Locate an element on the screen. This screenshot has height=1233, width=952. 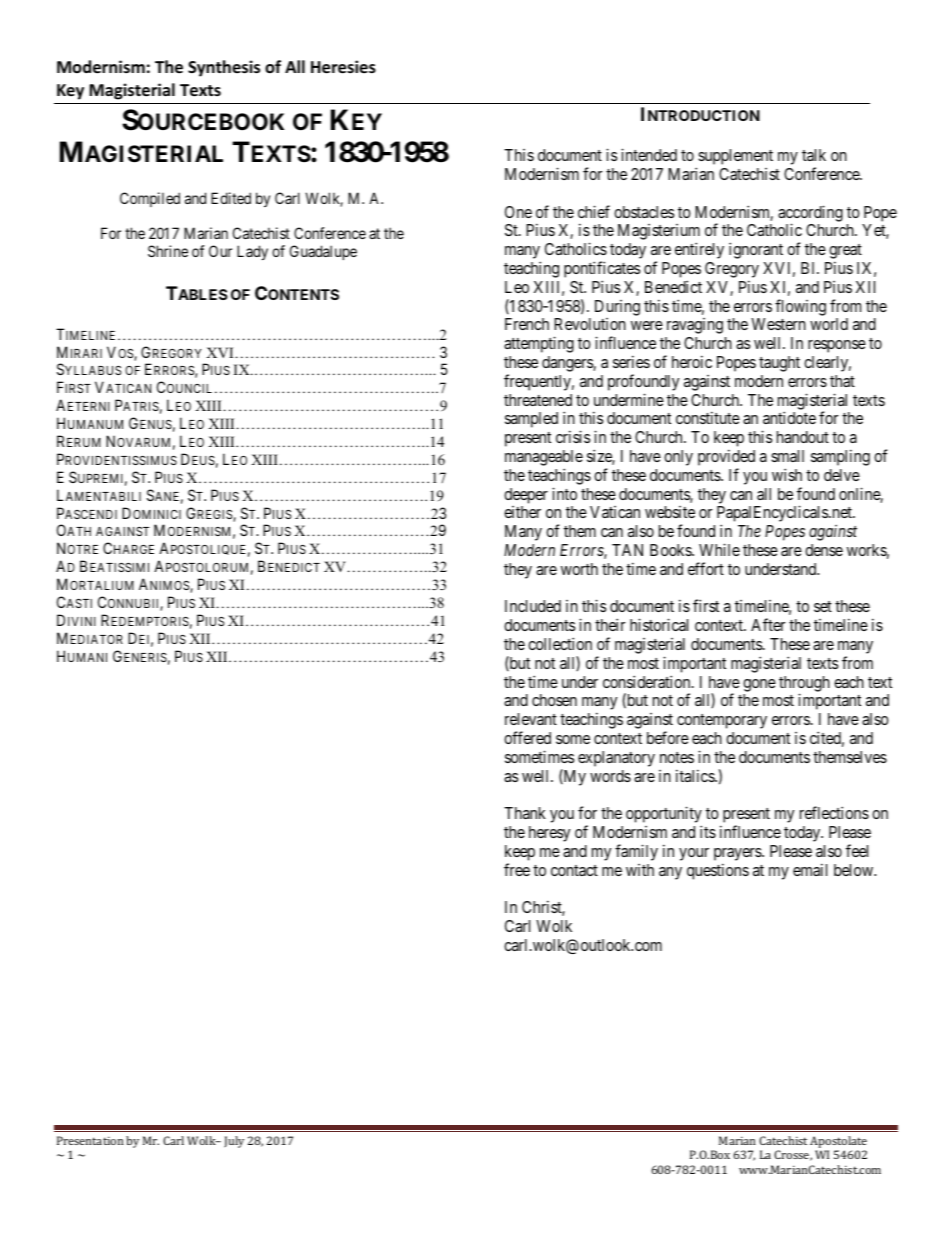
talk is located at coordinates (814, 155).
